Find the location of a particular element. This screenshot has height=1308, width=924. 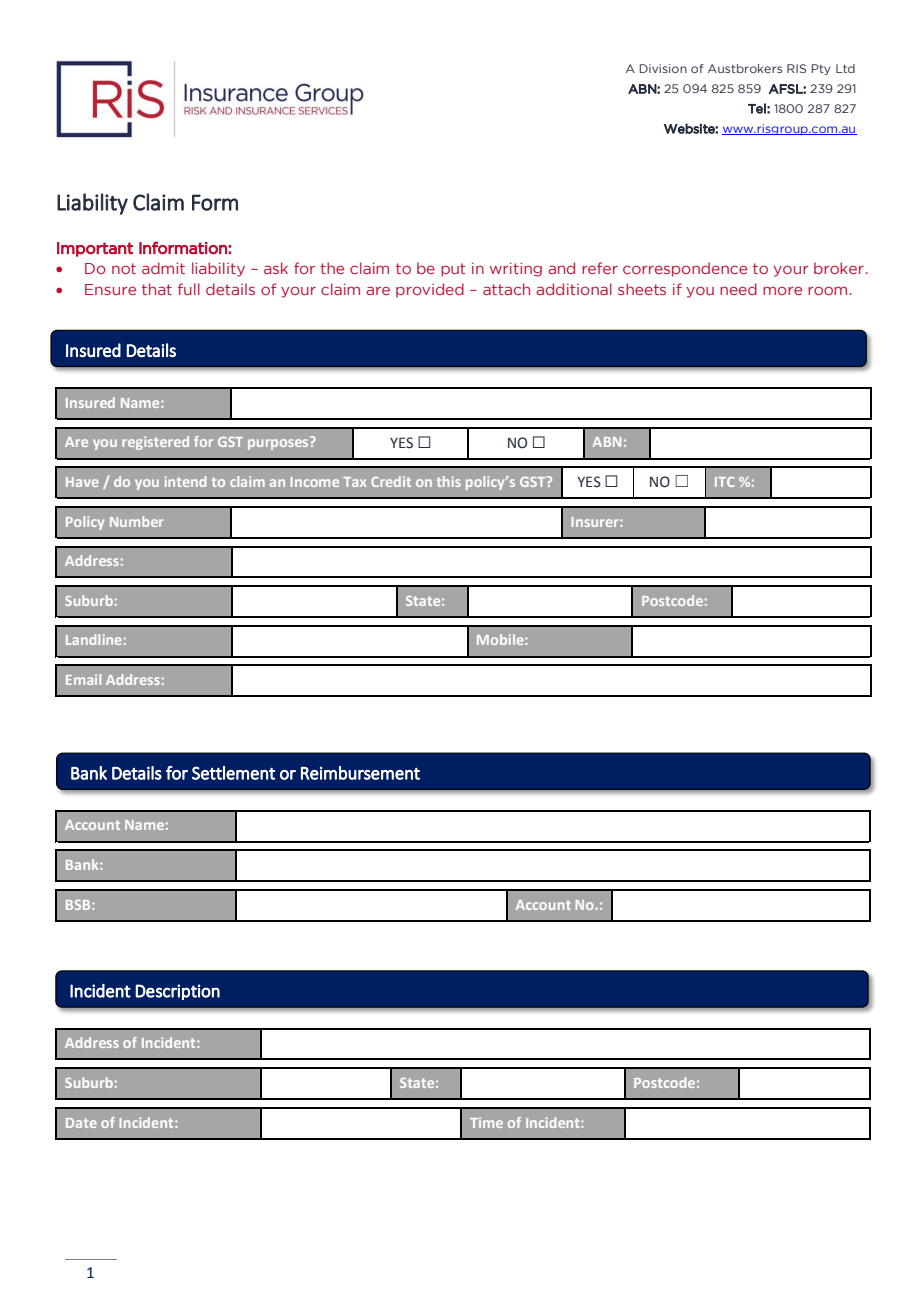

Important is located at coordinates (95, 249).
